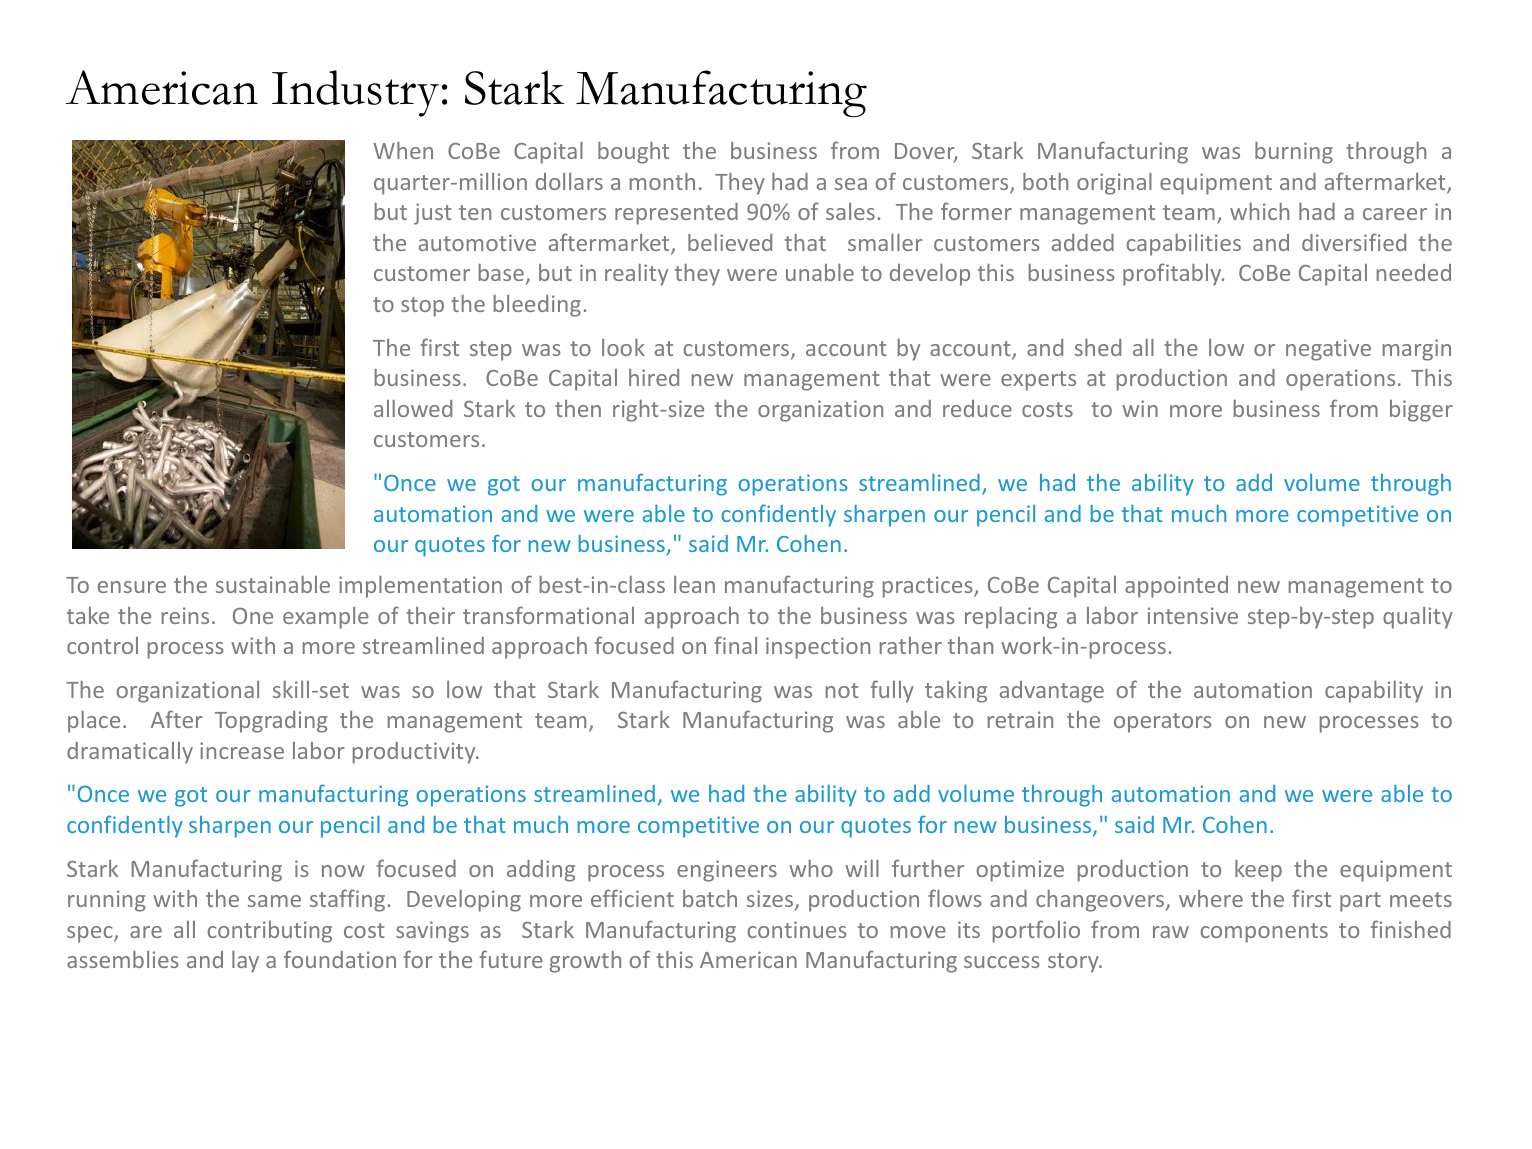 The height and width of the image is (1149, 1532). Describe the element at coordinates (1140, 408) in the image. I see `win` at that location.
